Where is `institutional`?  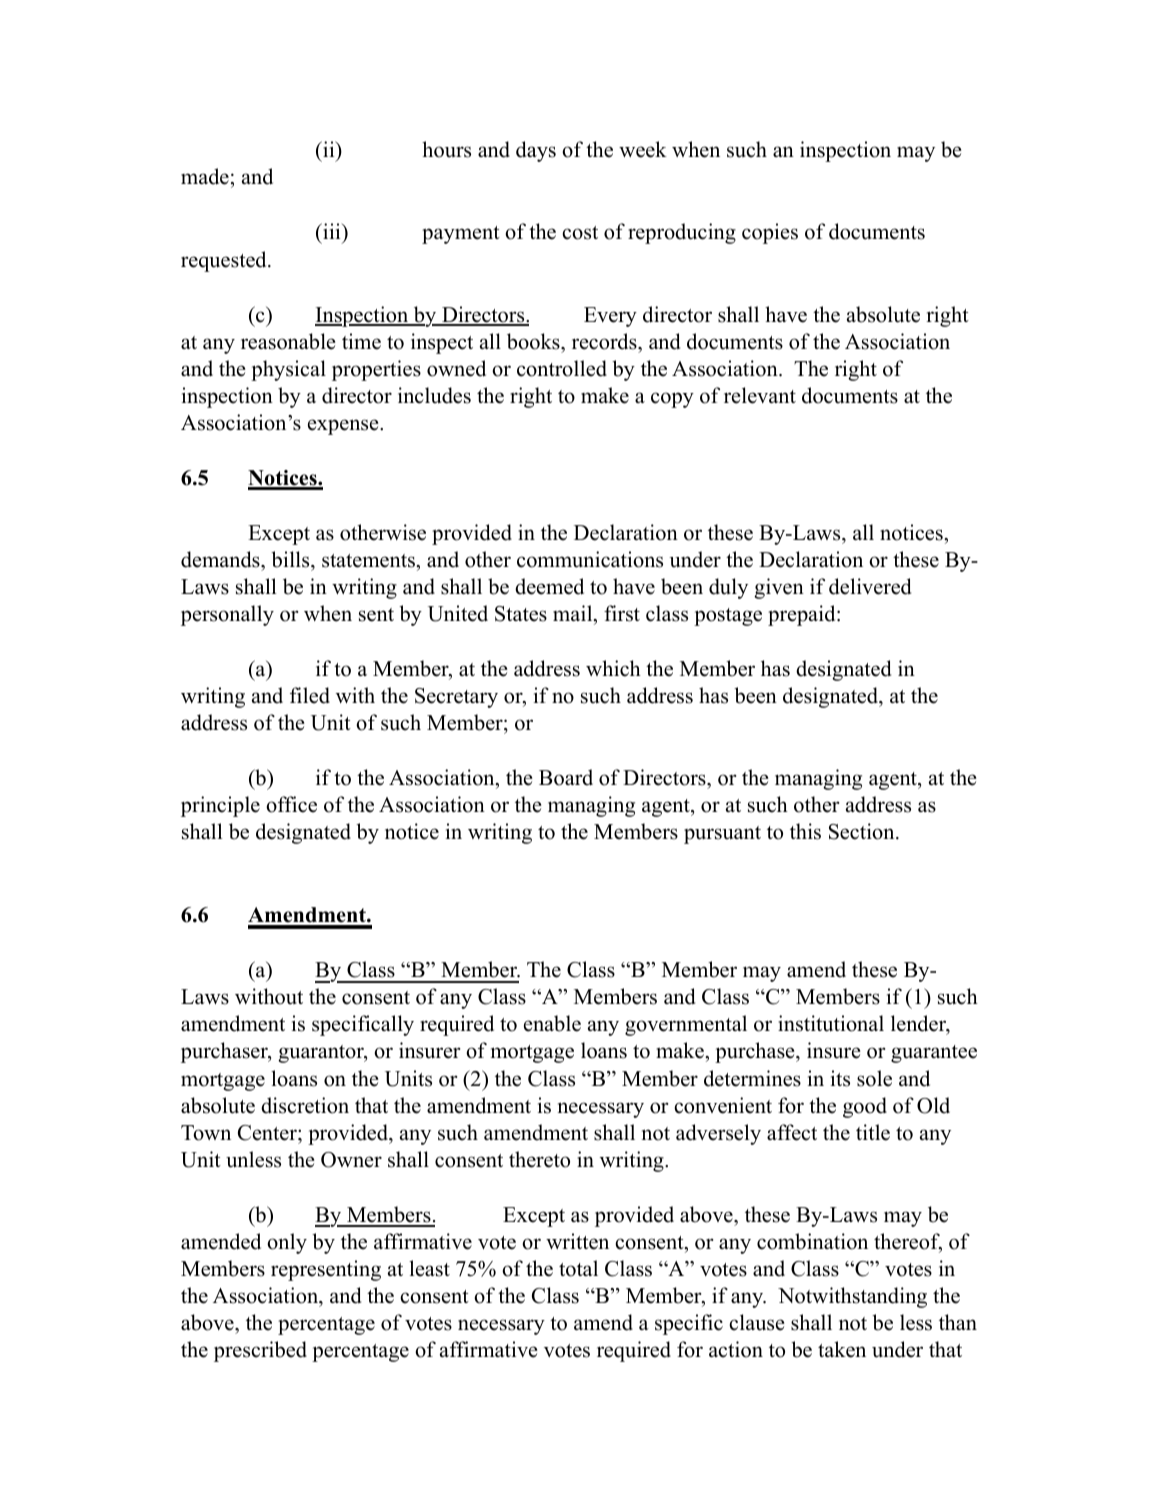 institutional is located at coordinates (831, 1023).
